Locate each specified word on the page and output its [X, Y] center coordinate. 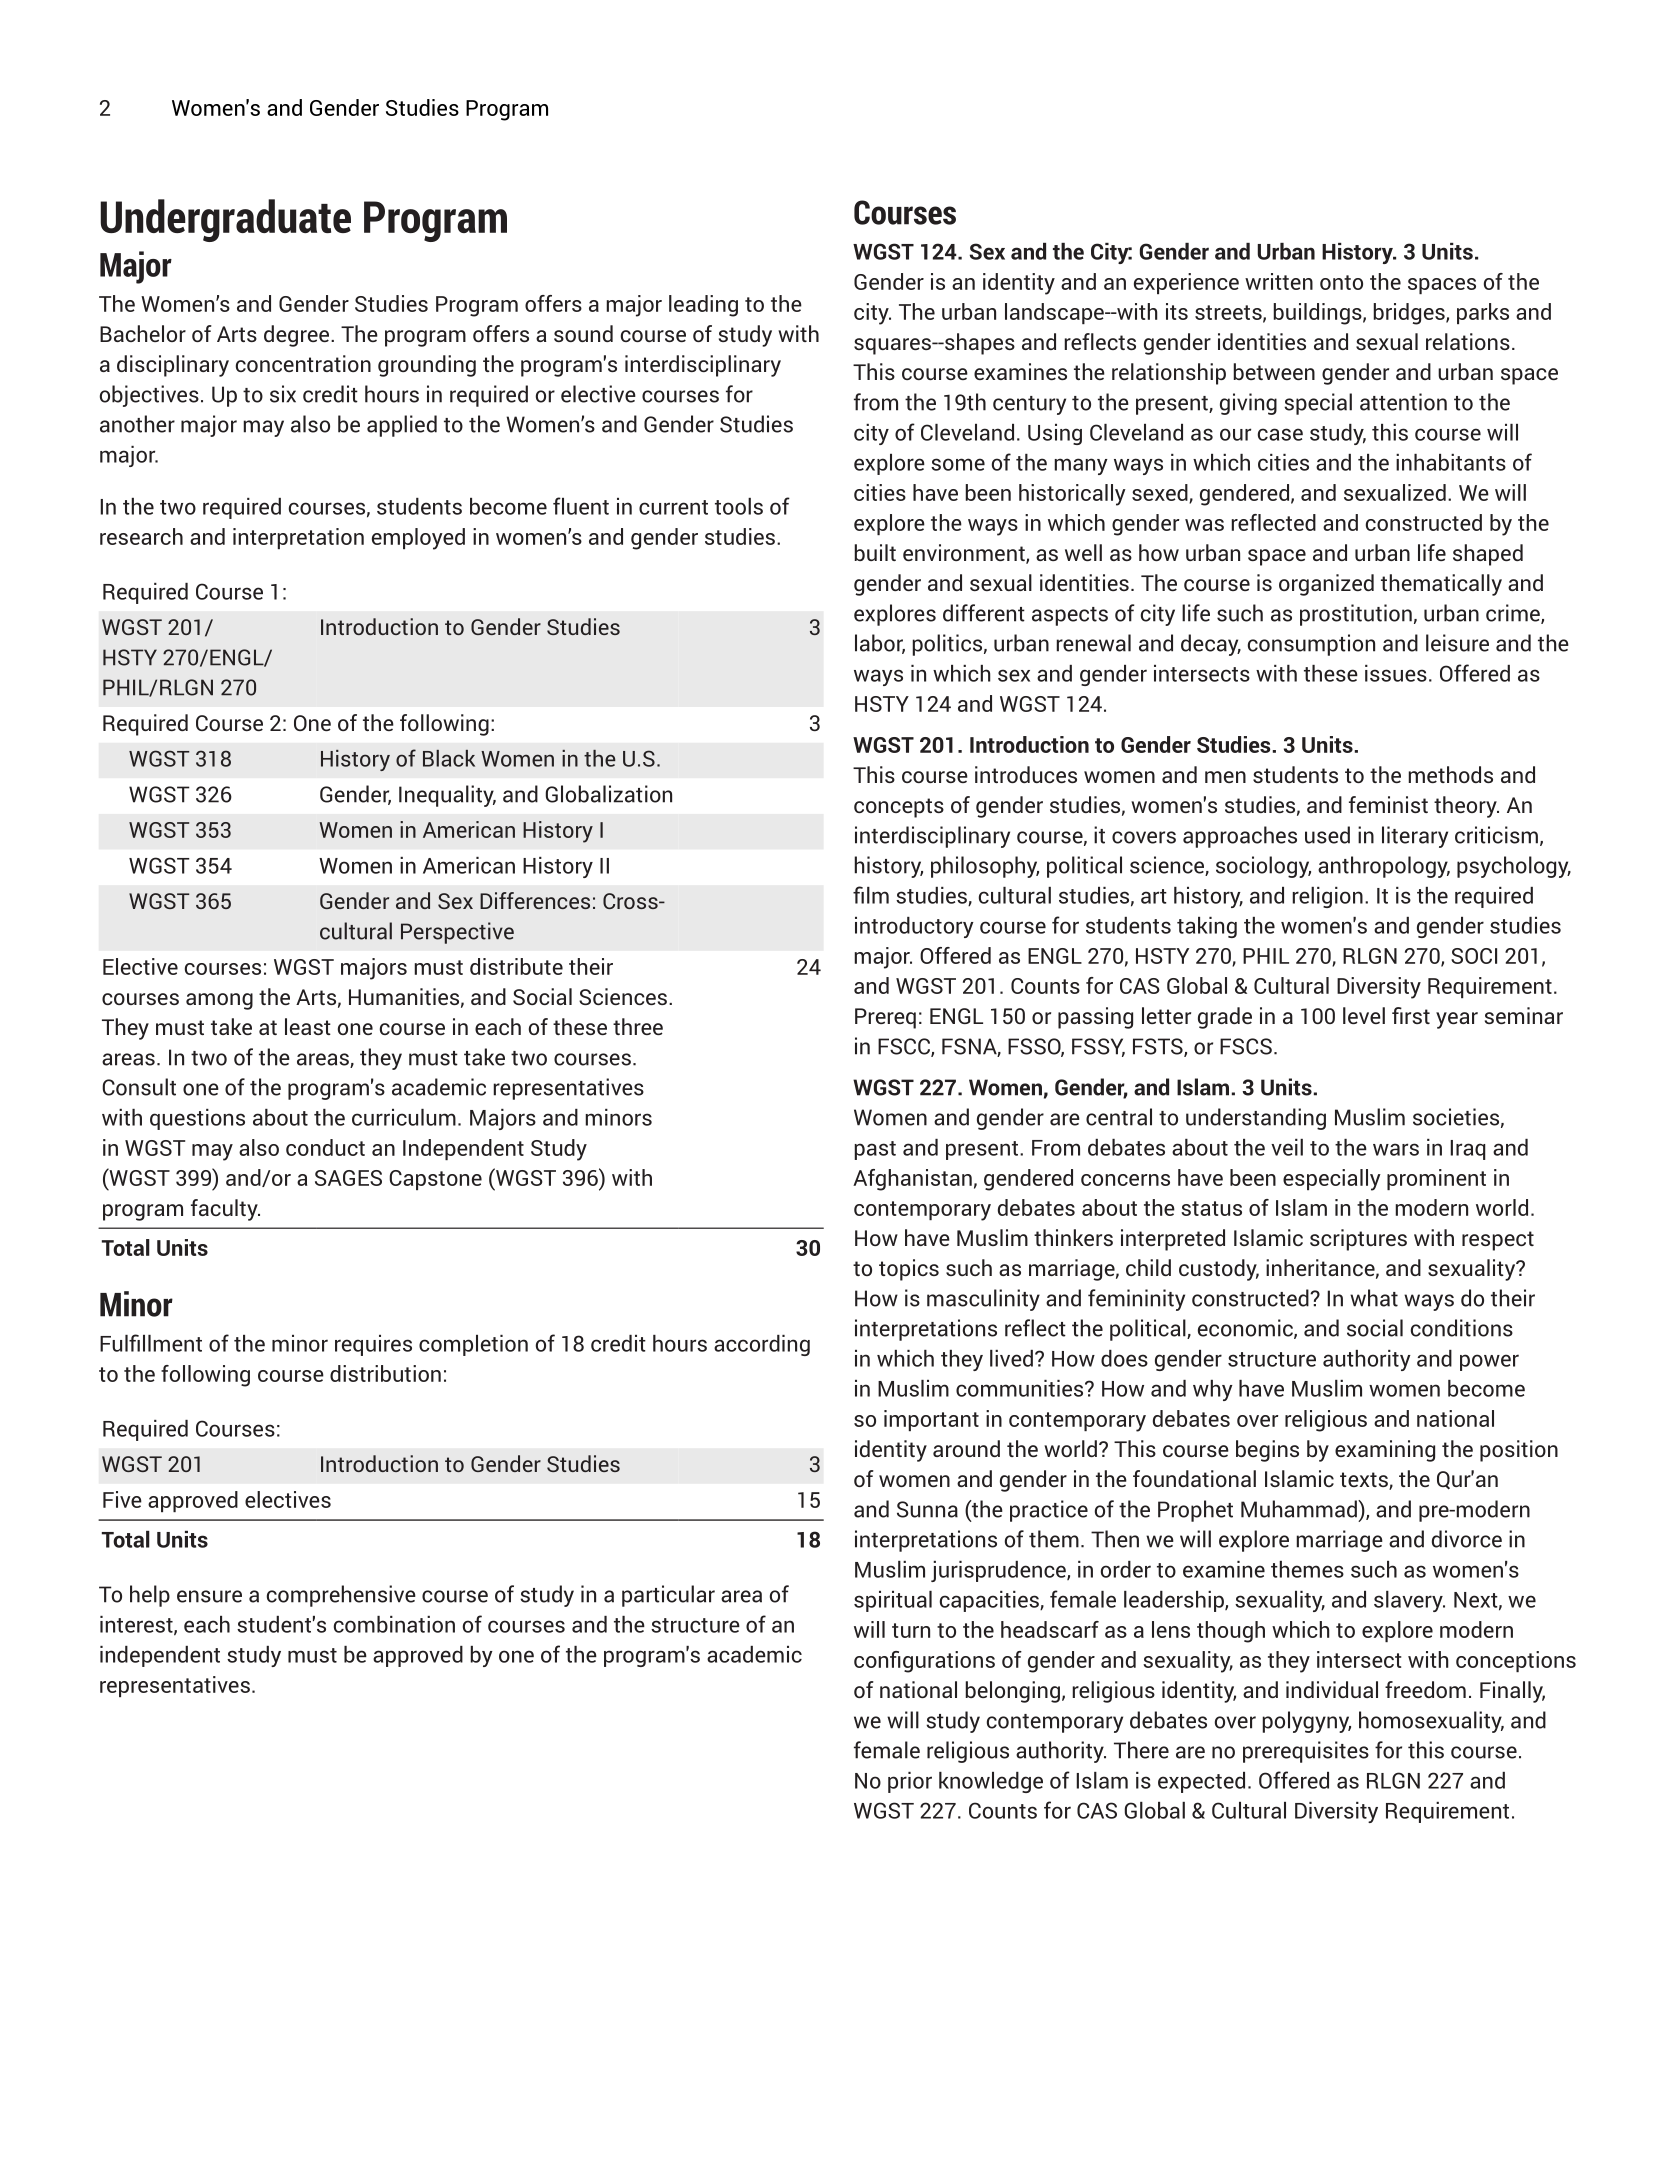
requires [373, 1345]
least [308, 1026]
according [762, 1345]
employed [418, 539]
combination [394, 1624]
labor [880, 644]
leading [703, 306]
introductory [914, 927]
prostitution [1356, 615]
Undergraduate [225, 220]
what [1374, 1298]
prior [910, 1782]
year [1457, 1020]
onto [1341, 282]
